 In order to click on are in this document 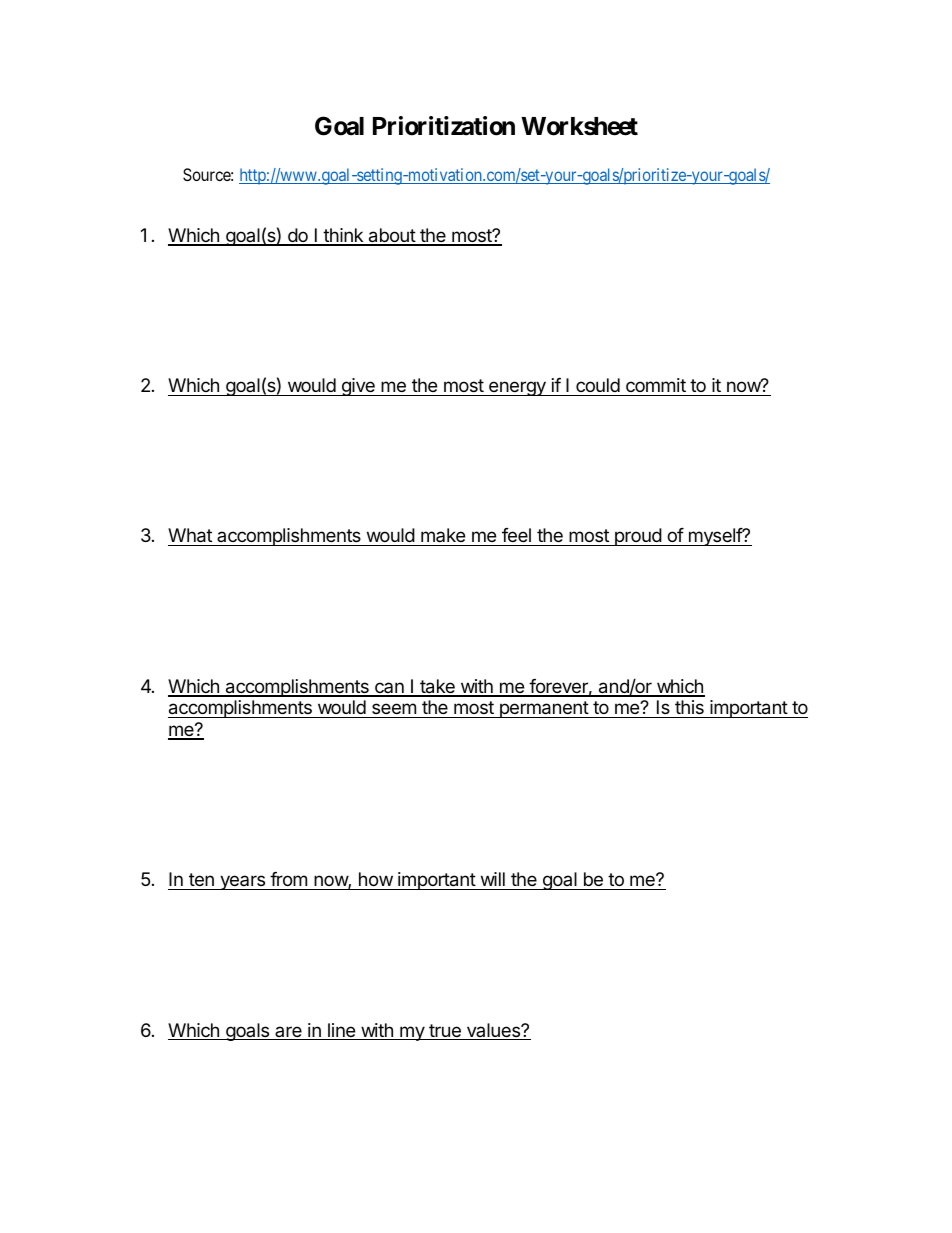, I will do `click(288, 1033)`.
